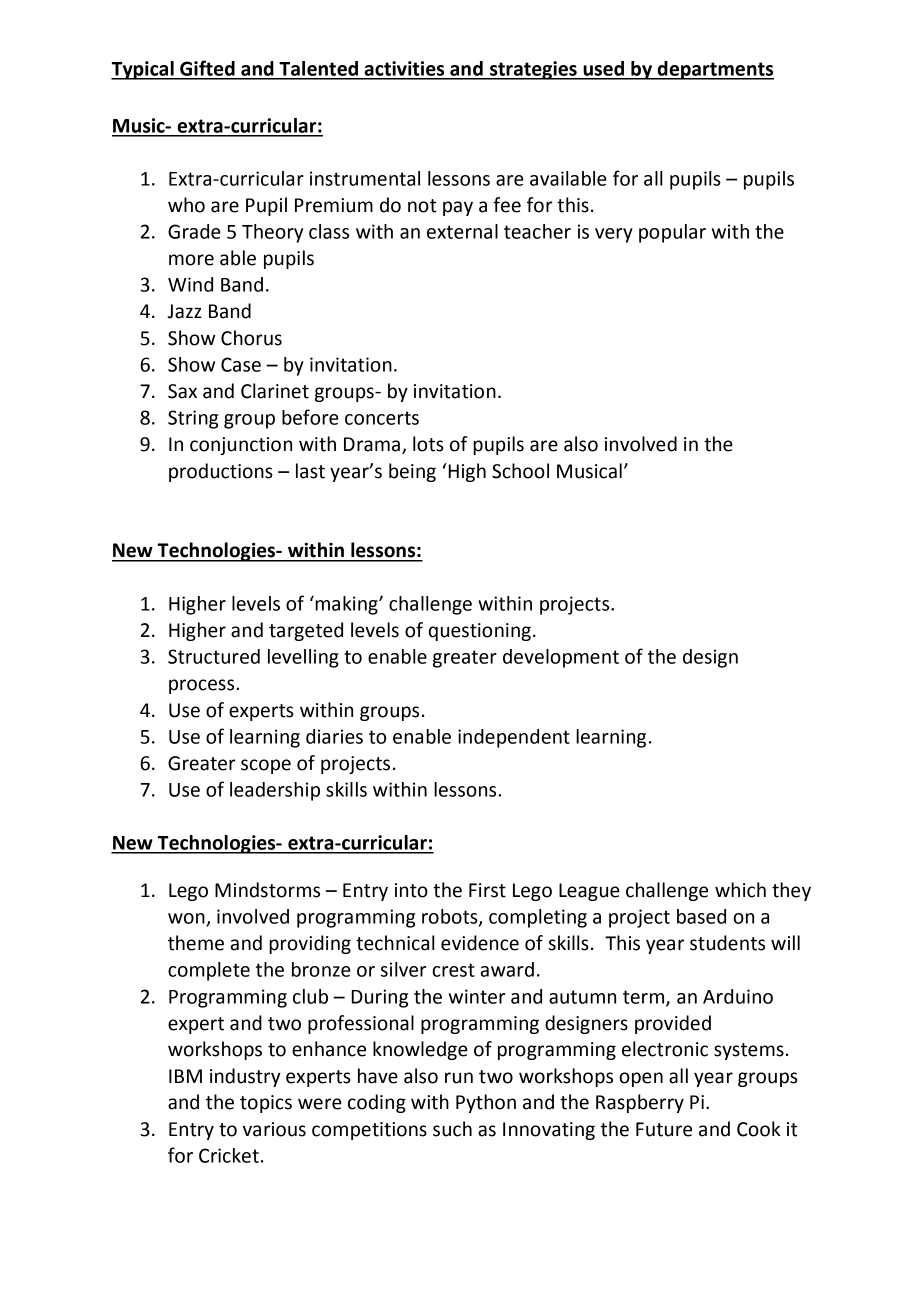  I want to click on Cook, so click(758, 1129).
